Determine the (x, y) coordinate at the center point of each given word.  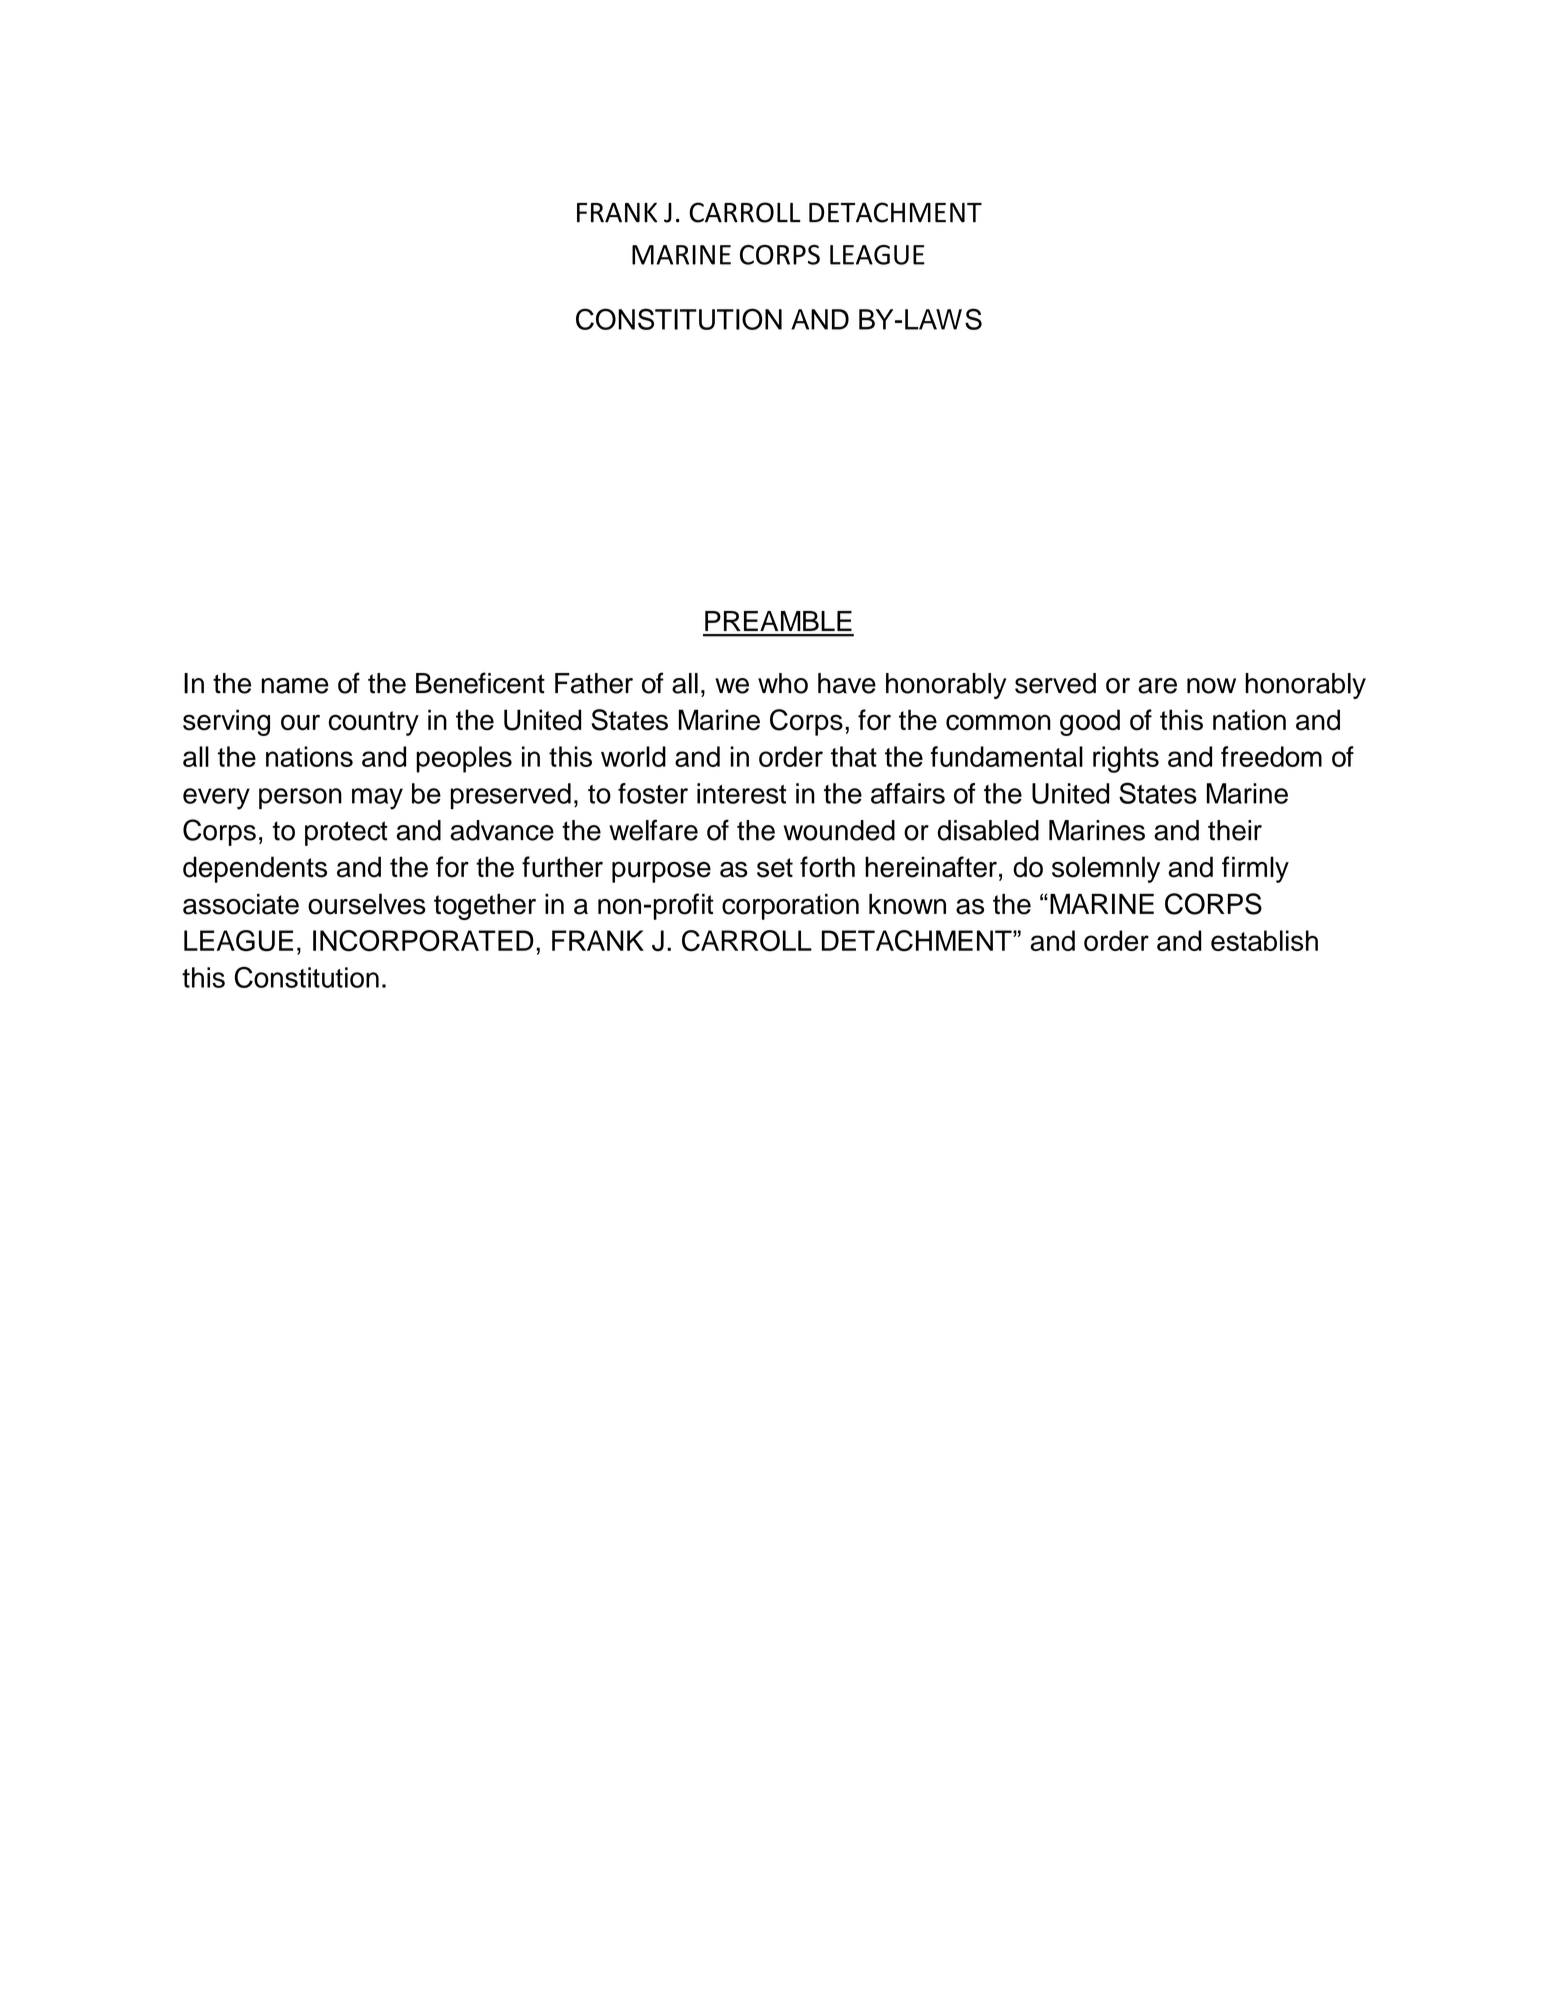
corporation (790, 907)
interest (741, 793)
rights (1126, 759)
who (783, 683)
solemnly (1106, 869)
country (374, 723)
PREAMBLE (778, 621)
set (775, 868)
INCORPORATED (423, 941)
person (300, 798)
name (295, 686)
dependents (255, 869)
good (1090, 722)
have (847, 683)
